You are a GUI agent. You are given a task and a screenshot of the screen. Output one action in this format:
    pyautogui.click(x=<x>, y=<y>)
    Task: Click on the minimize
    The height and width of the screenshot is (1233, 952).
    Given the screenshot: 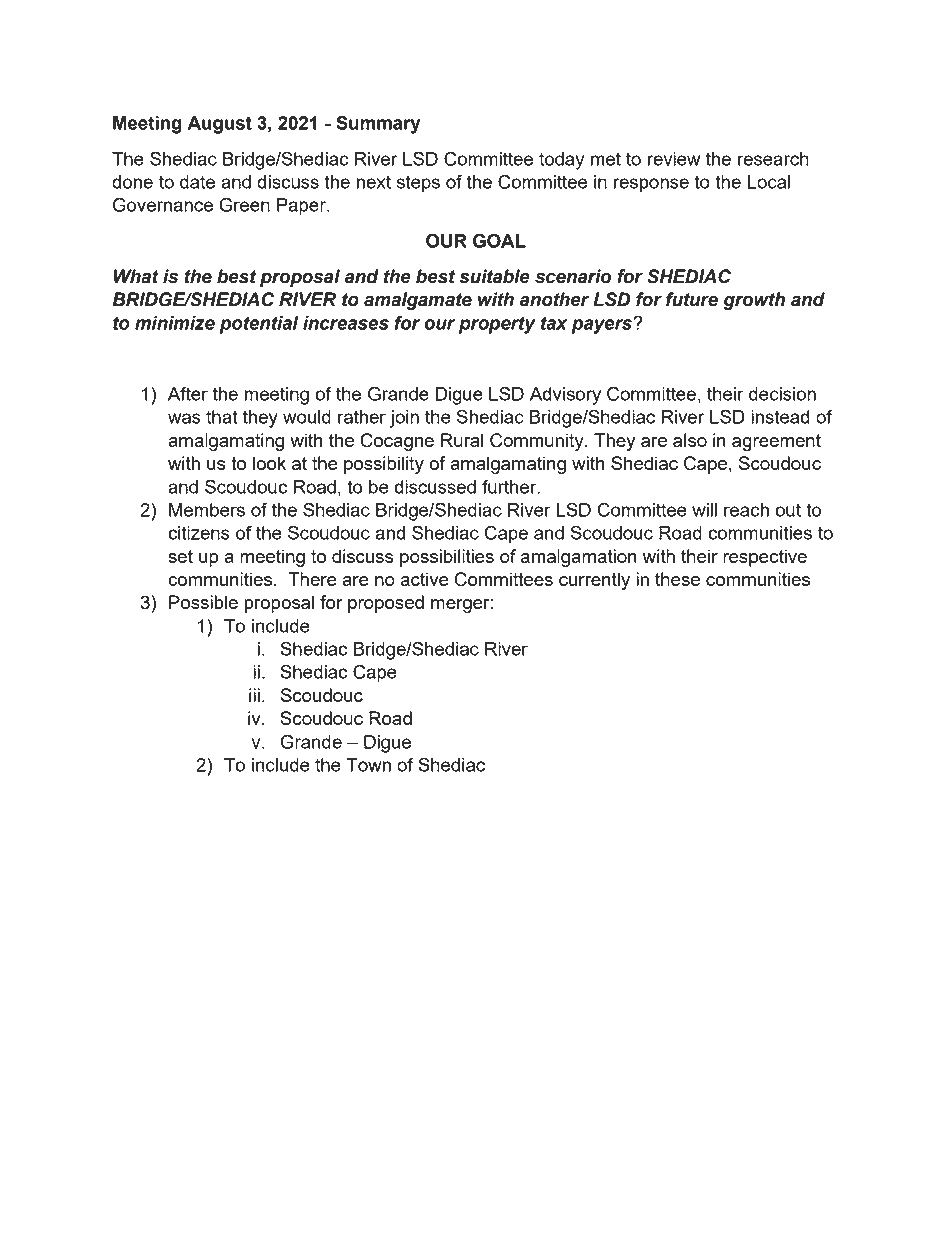 What is the action you would take?
    pyautogui.click(x=175, y=323)
